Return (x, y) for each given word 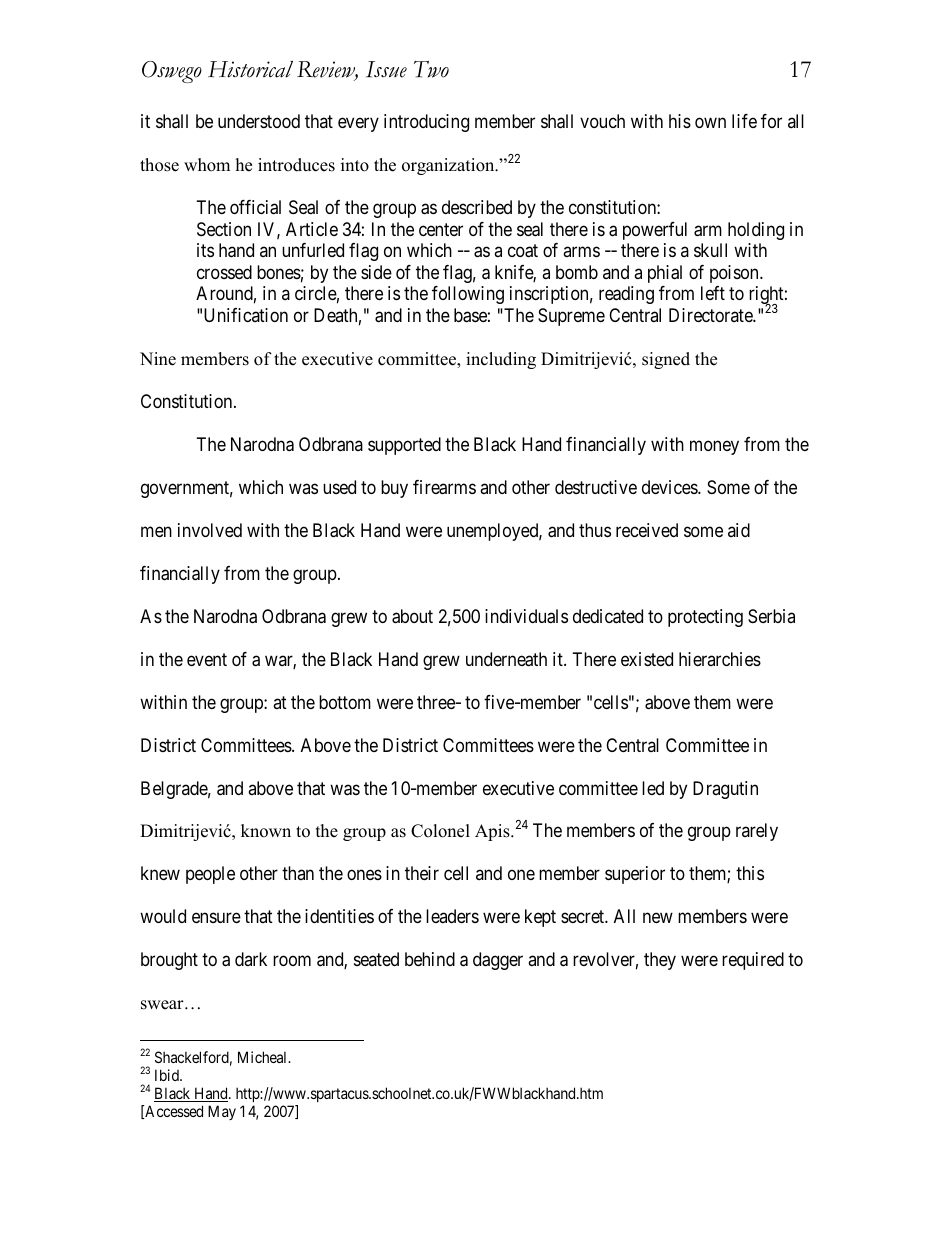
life (744, 121)
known (266, 831)
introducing (426, 123)
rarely (757, 832)
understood (259, 121)
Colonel (440, 831)
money (714, 447)
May (222, 1112)
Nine (158, 359)
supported (404, 446)
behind (430, 959)
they (660, 961)
